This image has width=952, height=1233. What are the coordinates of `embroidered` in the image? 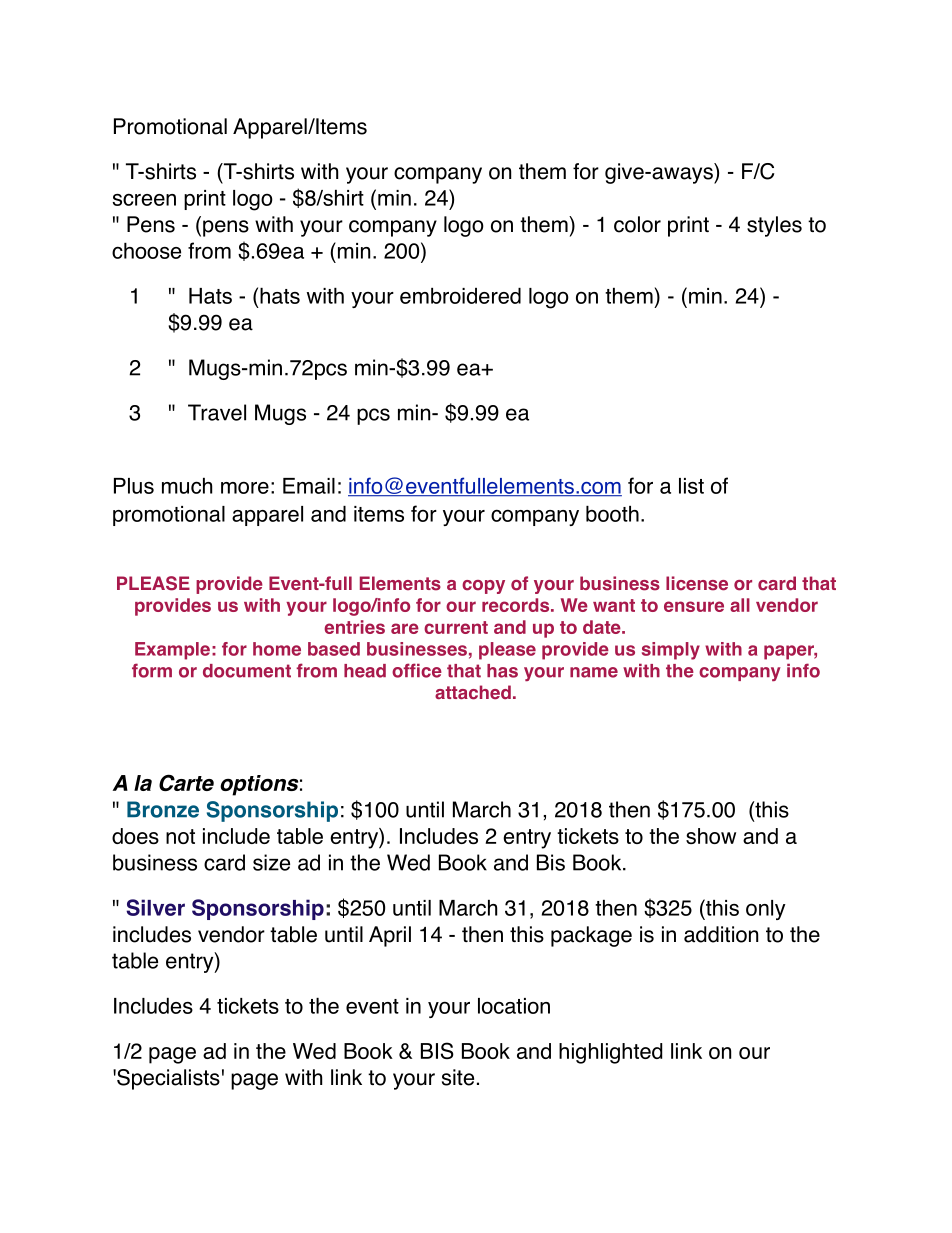 It's located at (460, 296).
